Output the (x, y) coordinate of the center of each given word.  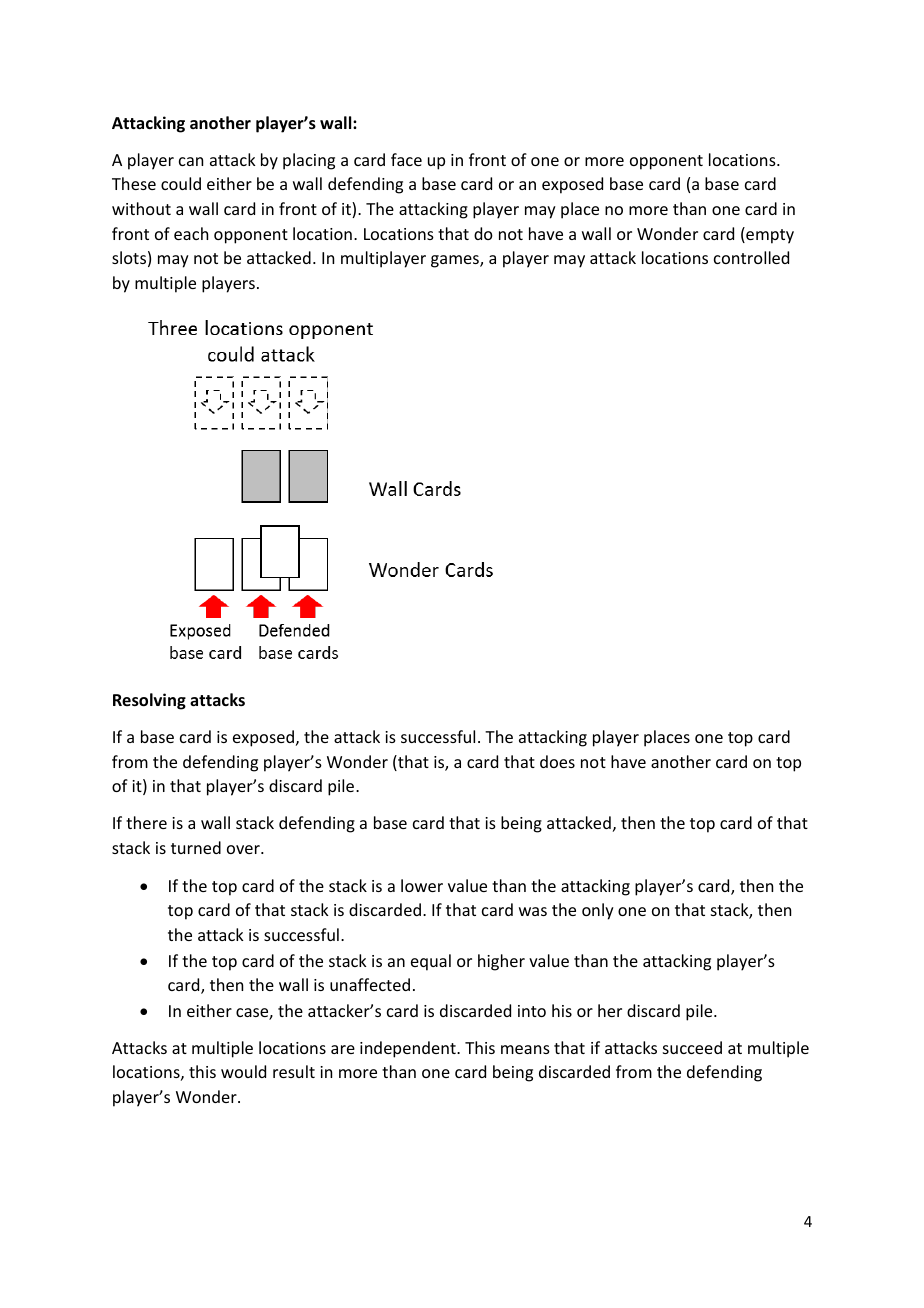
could (181, 183)
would (243, 1071)
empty (769, 235)
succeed (692, 1047)
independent (409, 1049)
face (406, 159)
